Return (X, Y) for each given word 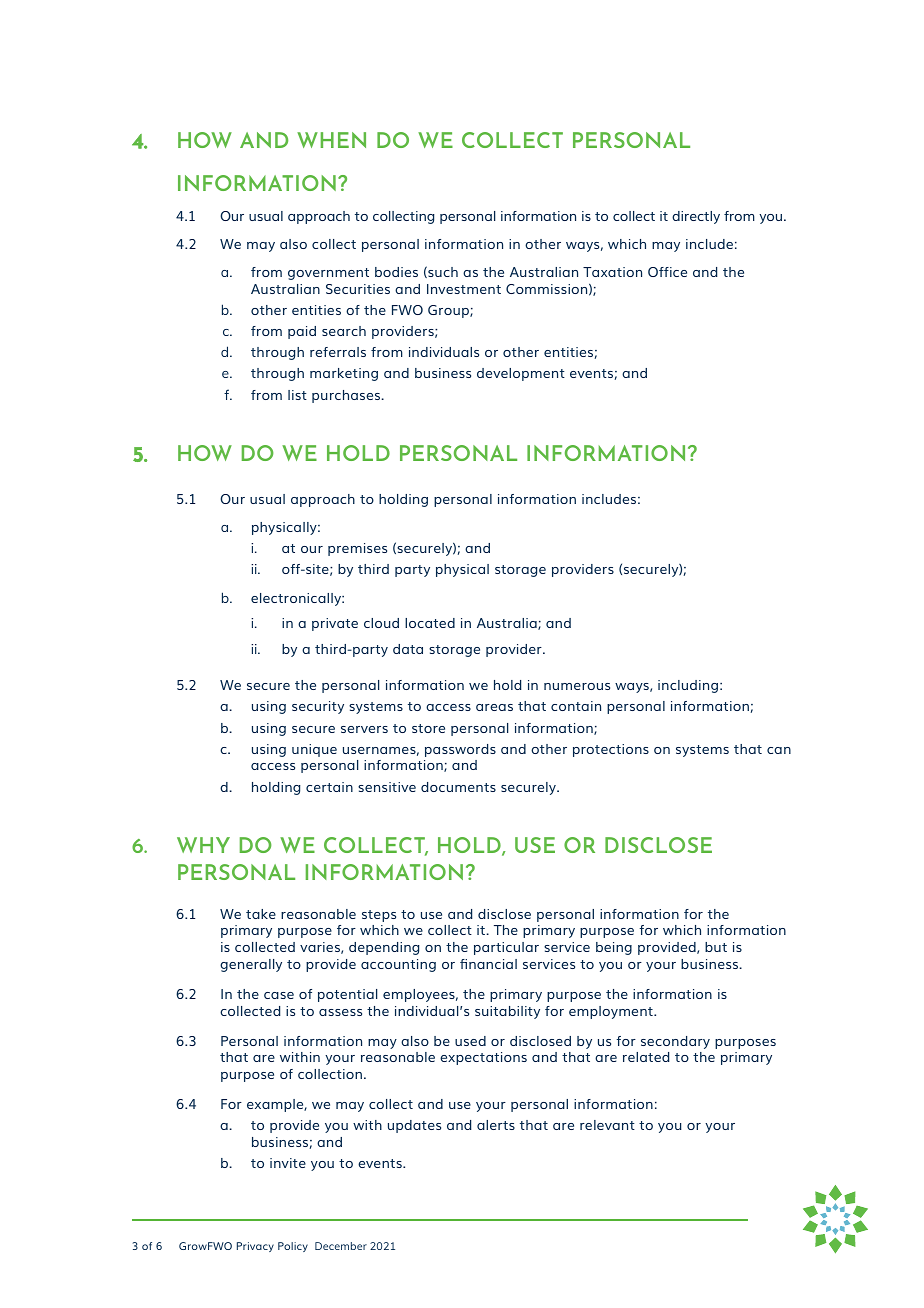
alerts (496, 1125)
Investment (464, 289)
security (318, 707)
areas (494, 707)
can (779, 750)
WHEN (331, 140)
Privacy (255, 1247)
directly (696, 217)
